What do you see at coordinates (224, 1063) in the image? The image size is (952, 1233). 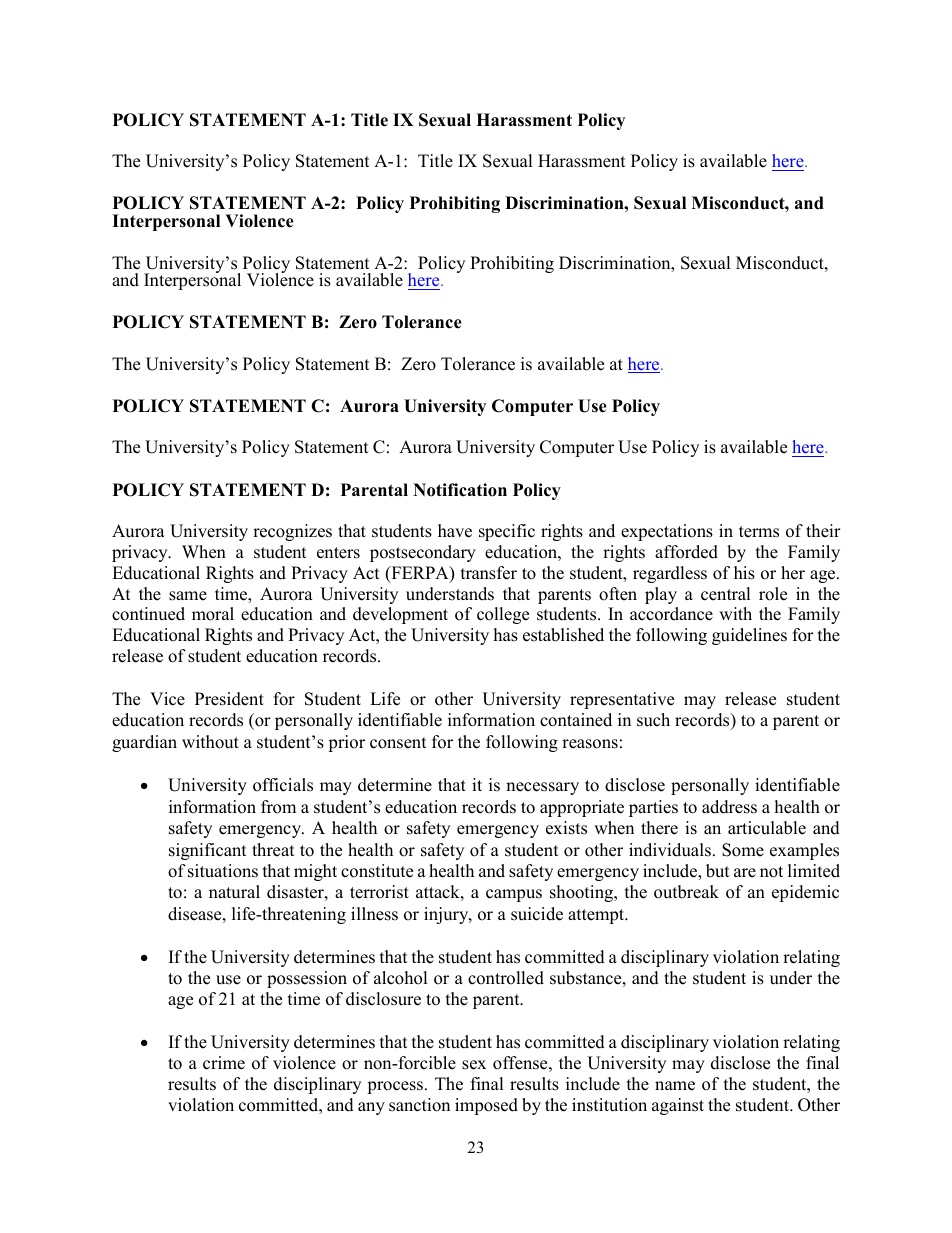 I see `crime` at bounding box center [224, 1063].
